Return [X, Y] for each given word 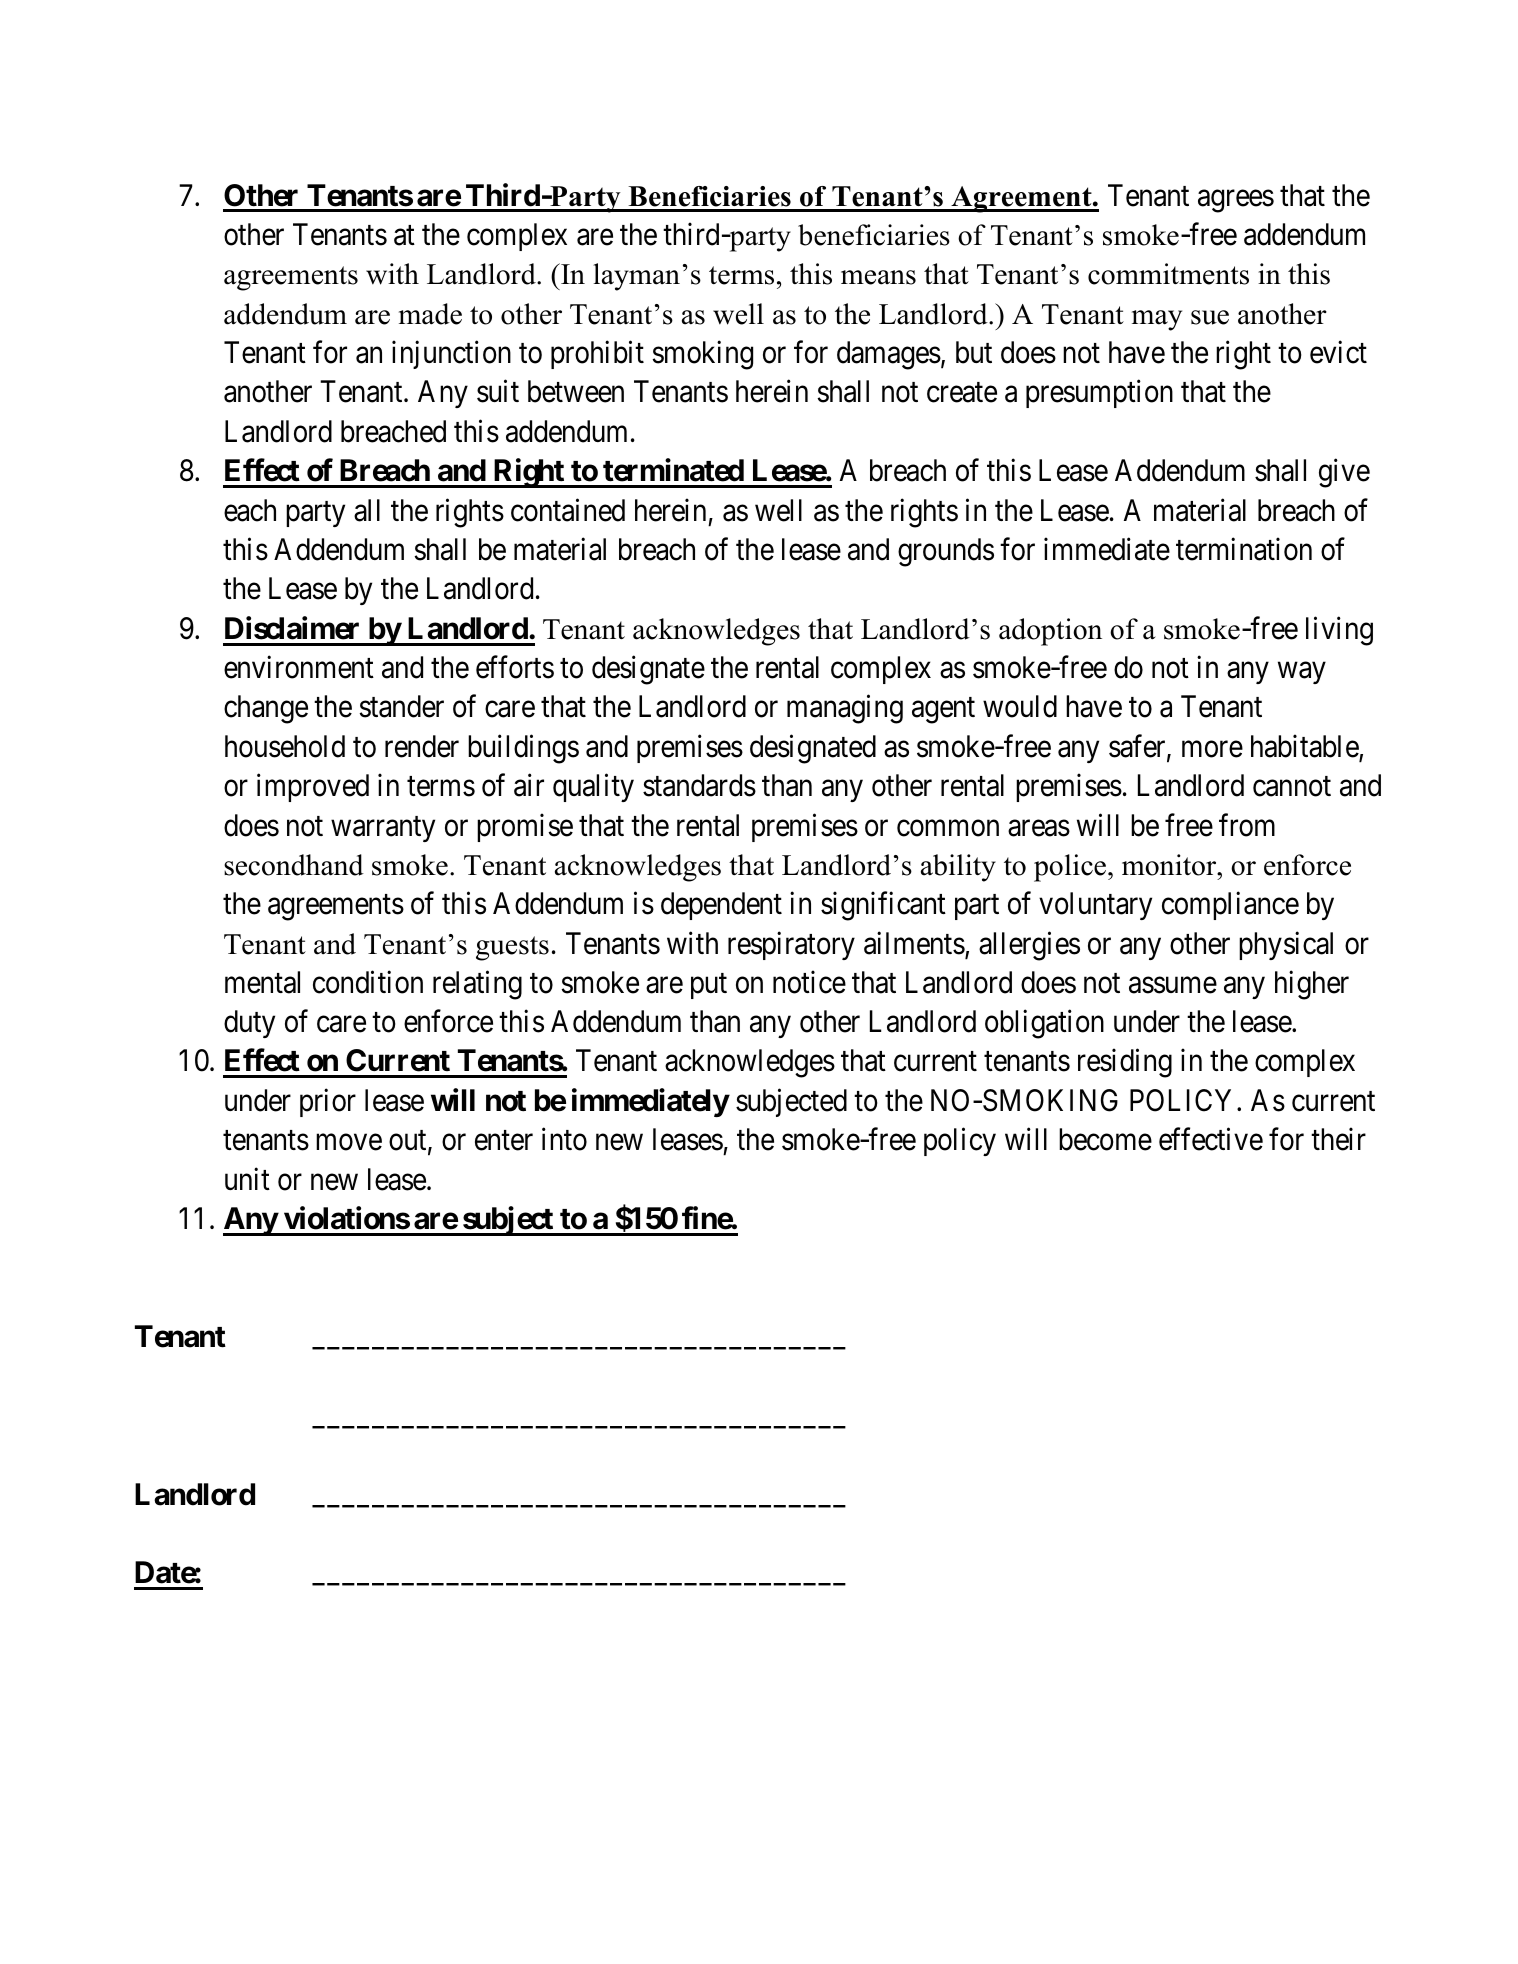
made [430, 314]
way [1302, 673]
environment [299, 667]
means [878, 277]
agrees [1236, 201]
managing [845, 709]
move [349, 1143]
